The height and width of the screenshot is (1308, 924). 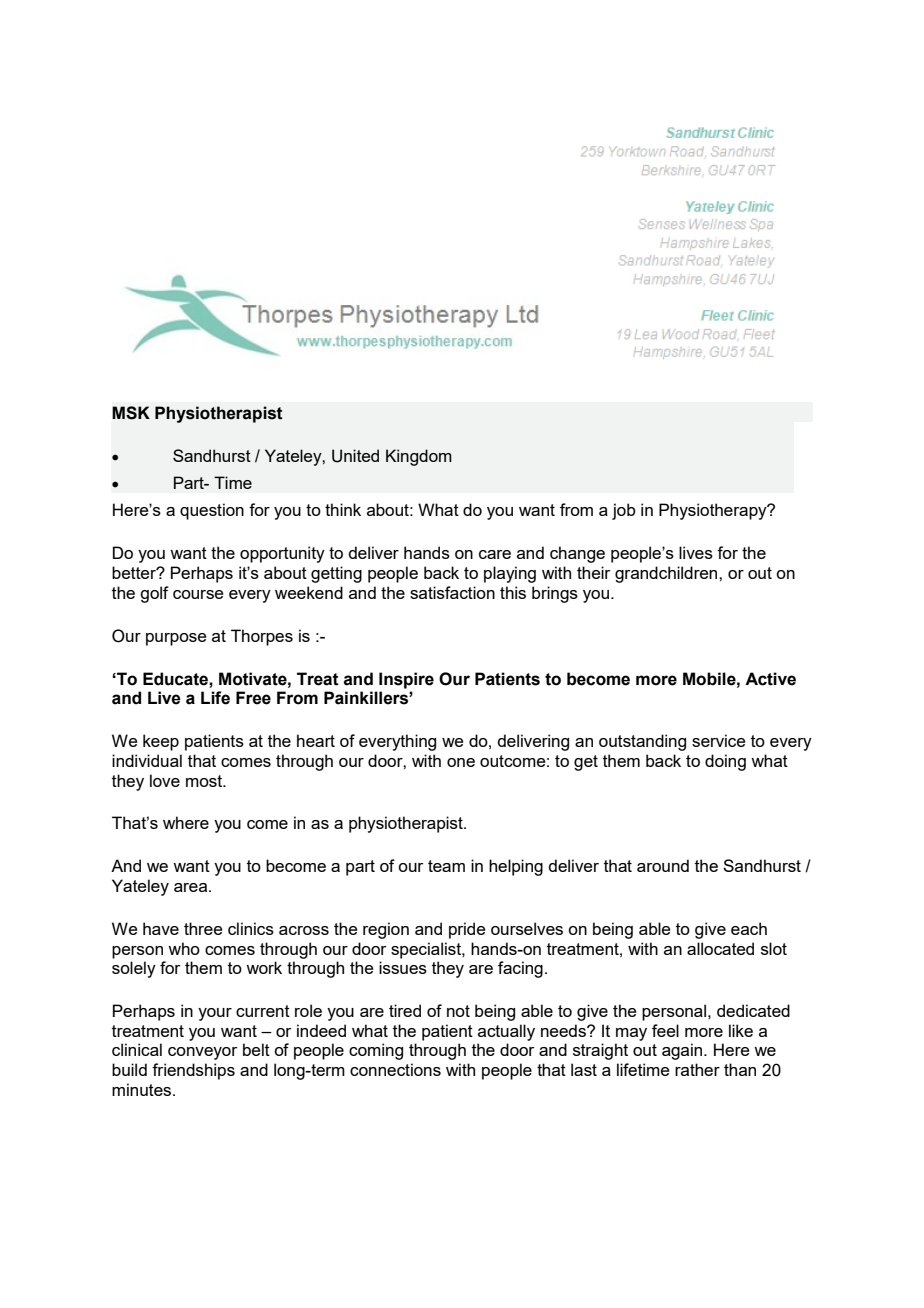 What do you see at coordinates (467, 930) in the screenshot?
I see `pride` at bounding box center [467, 930].
